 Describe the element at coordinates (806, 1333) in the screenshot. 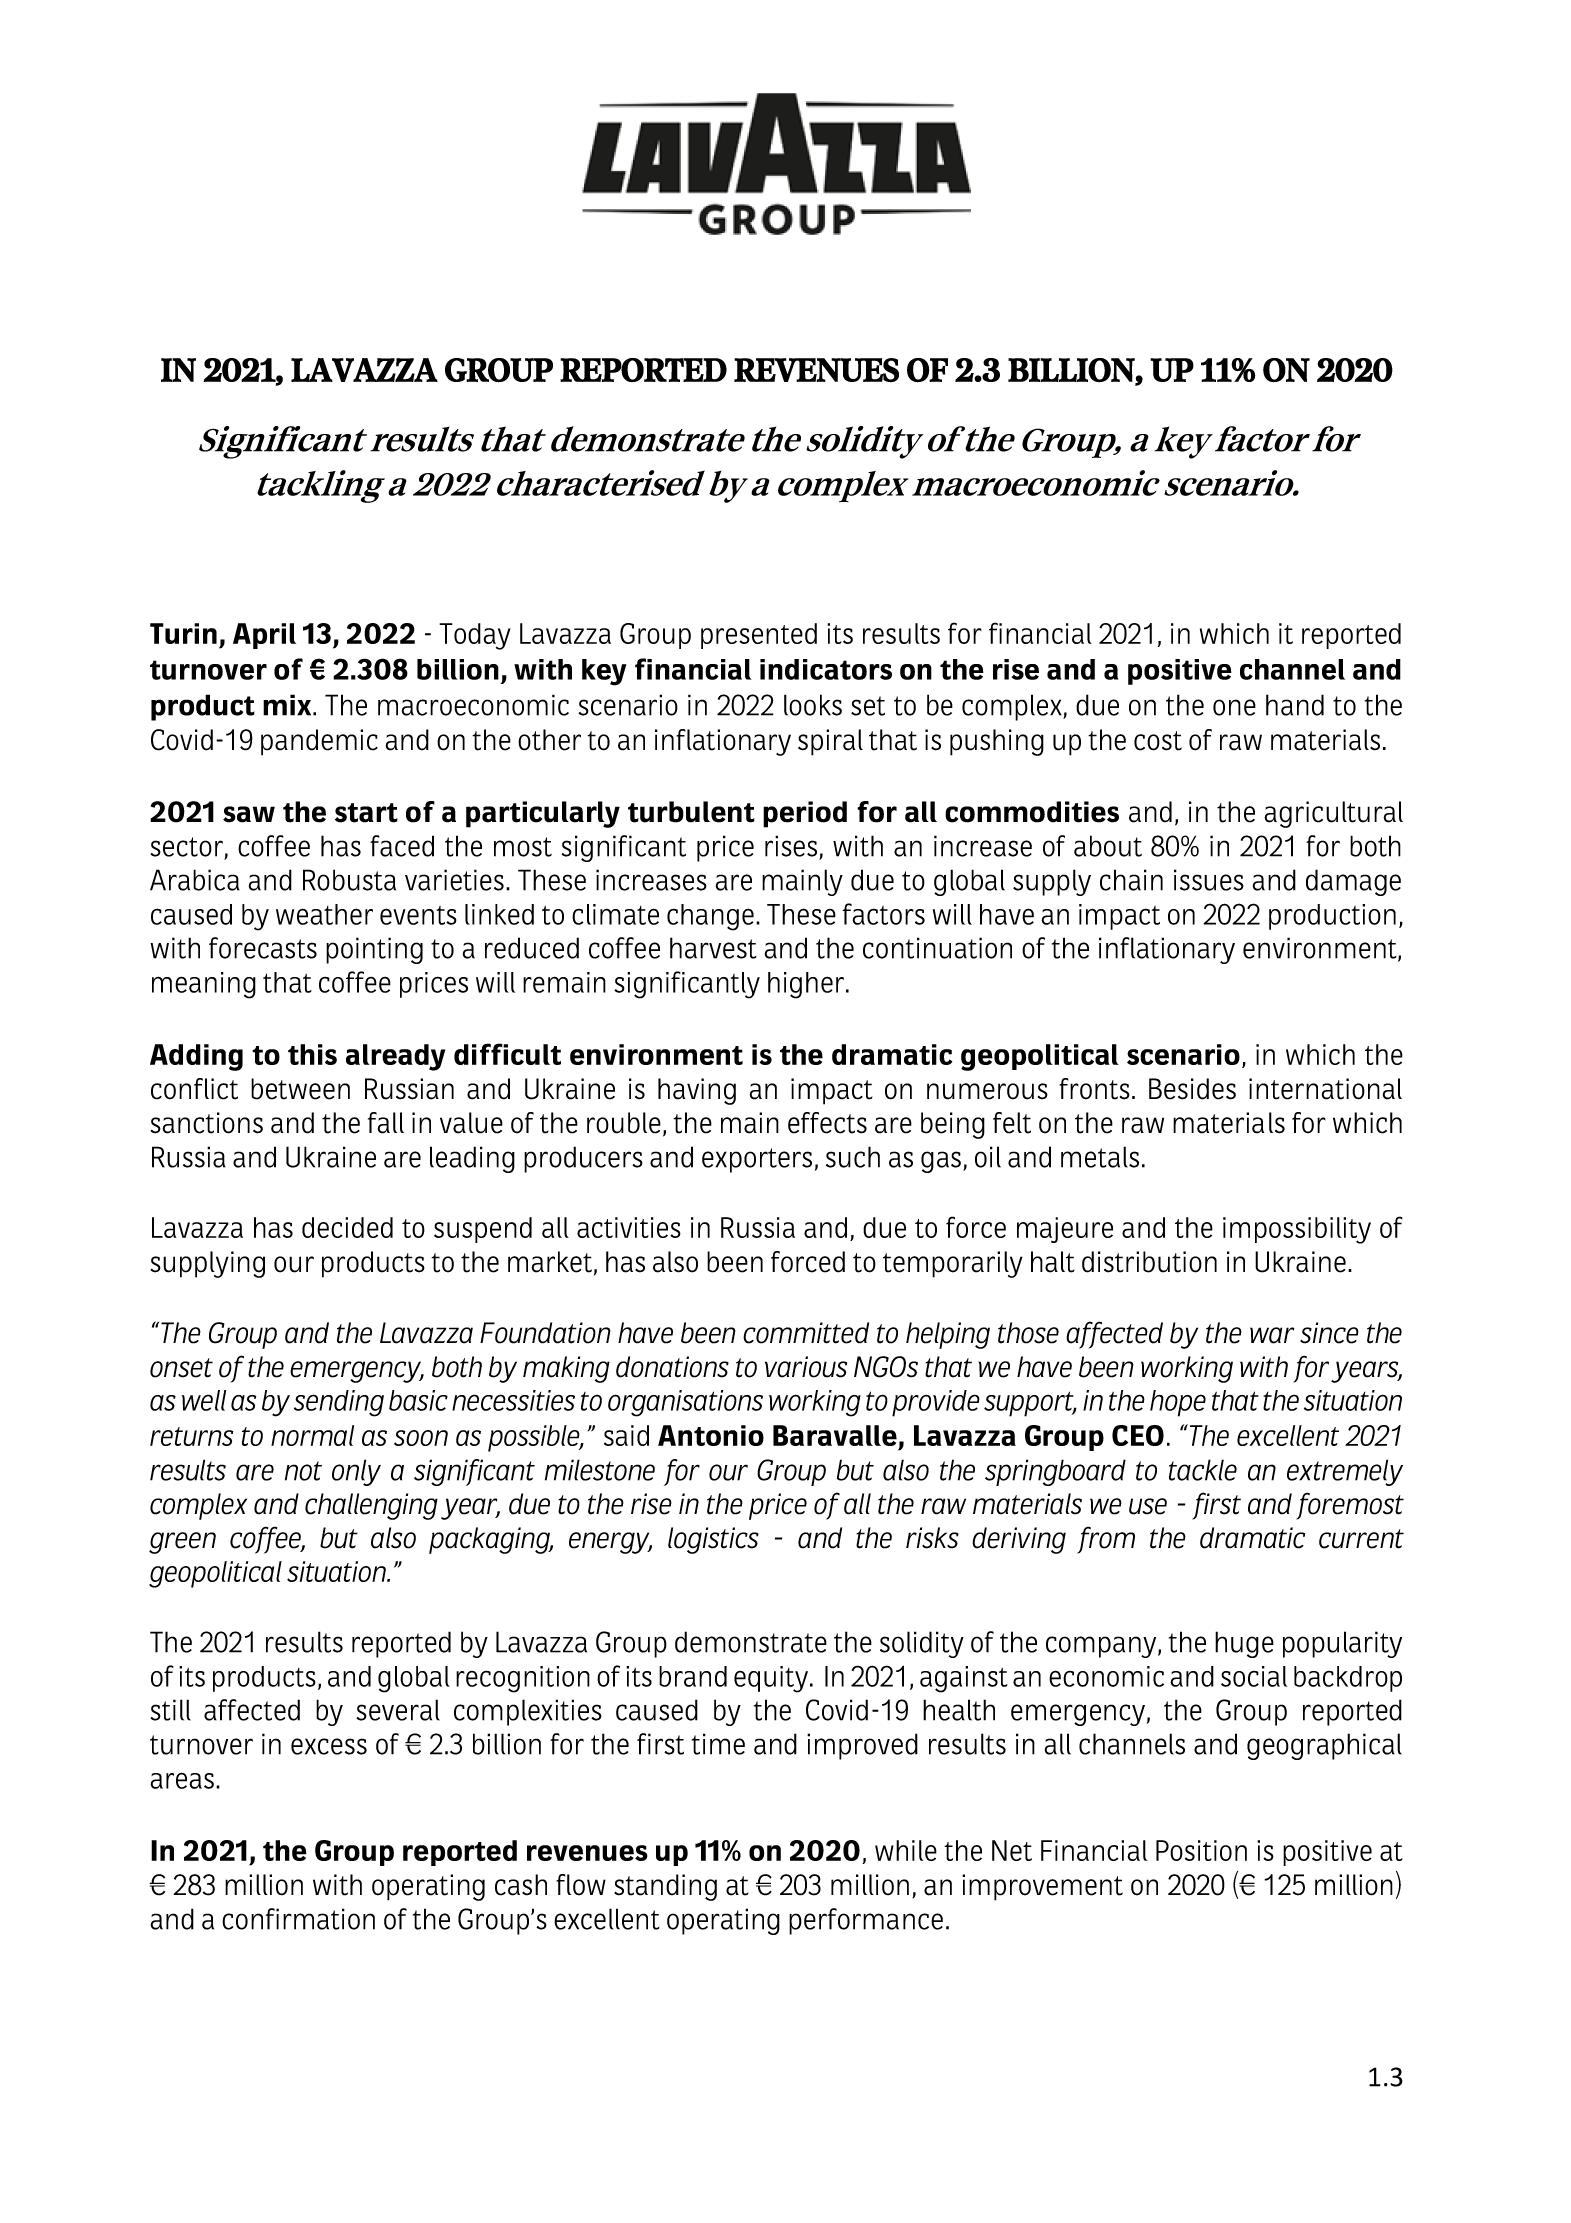

I see `committed` at that location.
